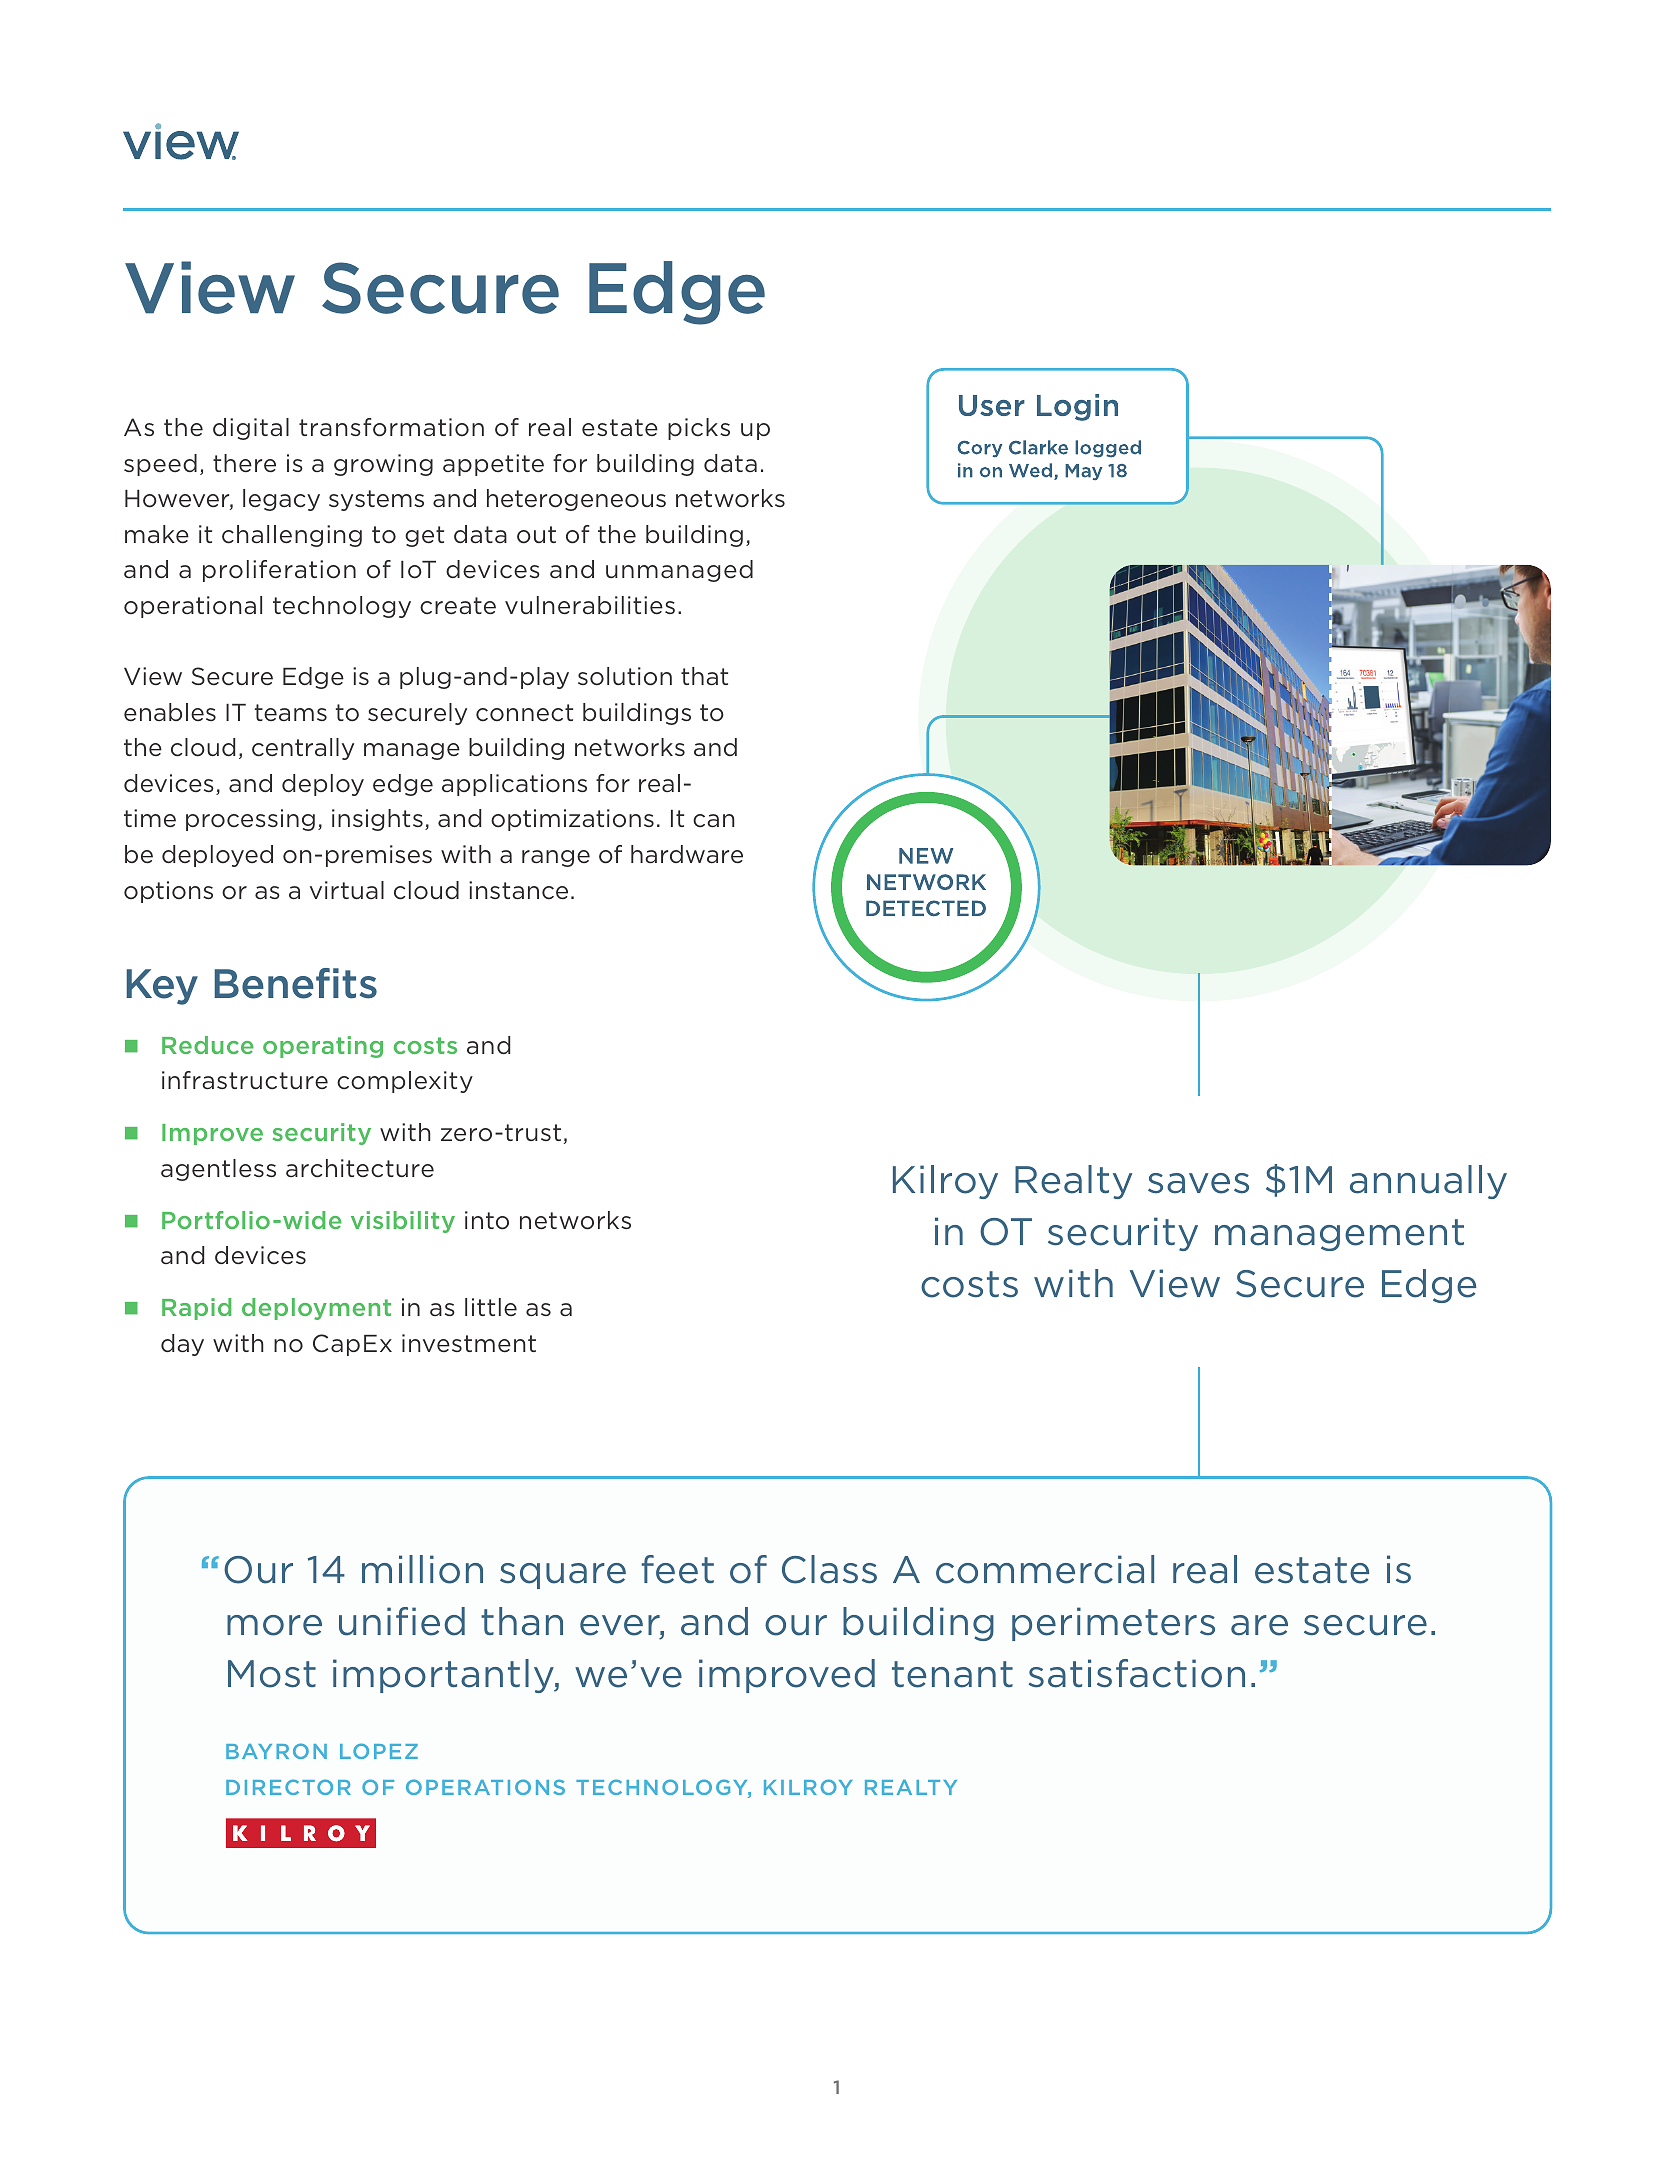 This screenshot has height=2167, width=1674. Describe the element at coordinates (303, 749) in the screenshot. I see `centrally` at that location.
